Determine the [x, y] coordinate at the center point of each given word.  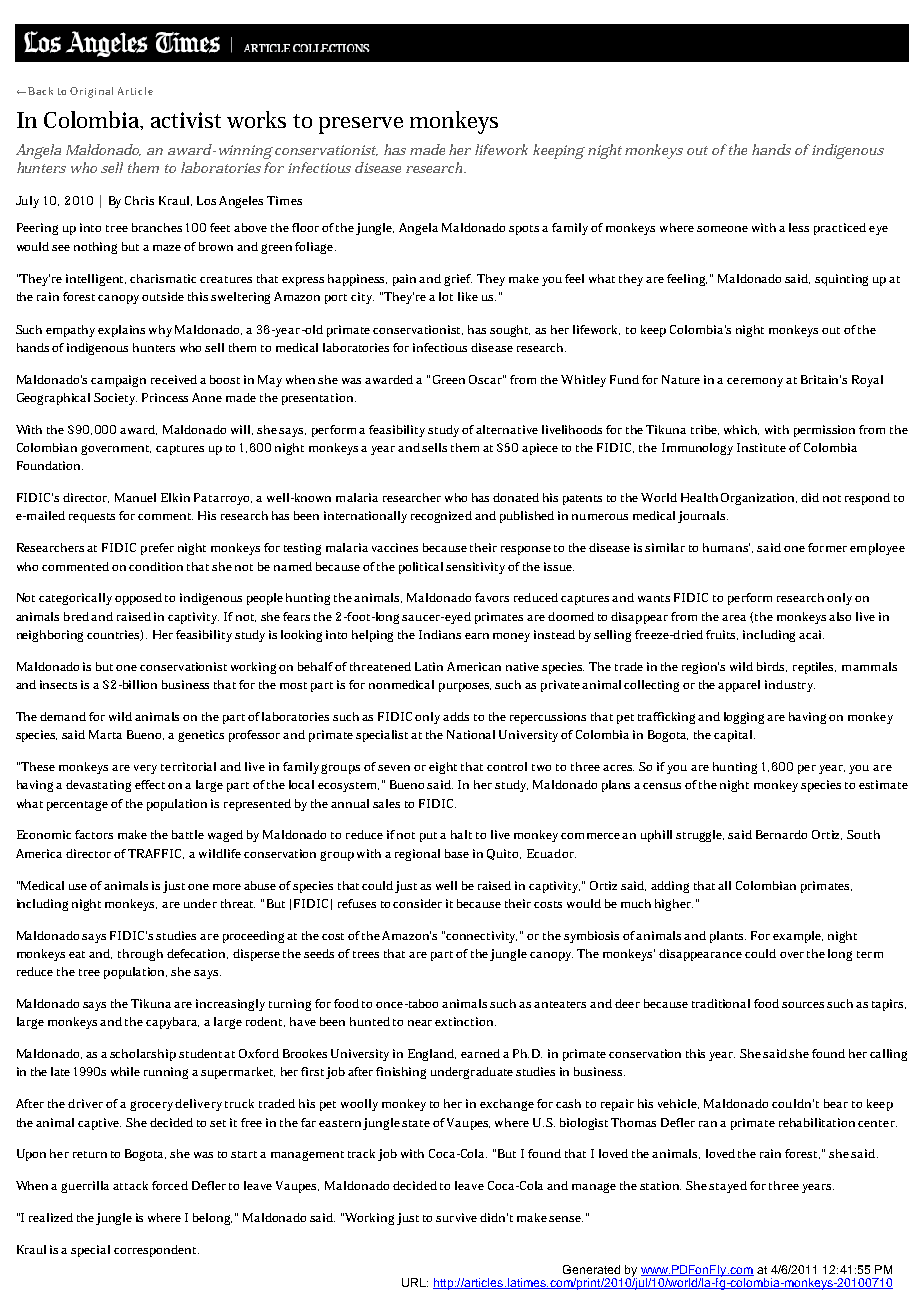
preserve [361, 125]
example [798, 937]
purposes [465, 687]
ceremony [755, 382]
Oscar [486, 379]
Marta [105, 734]
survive [456, 1217]
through [140, 955]
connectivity [481, 937]
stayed [728, 1187]
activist [186, 120]
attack [130, 1185]
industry [790, 686]
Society [115, 399]
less [799, 227]
